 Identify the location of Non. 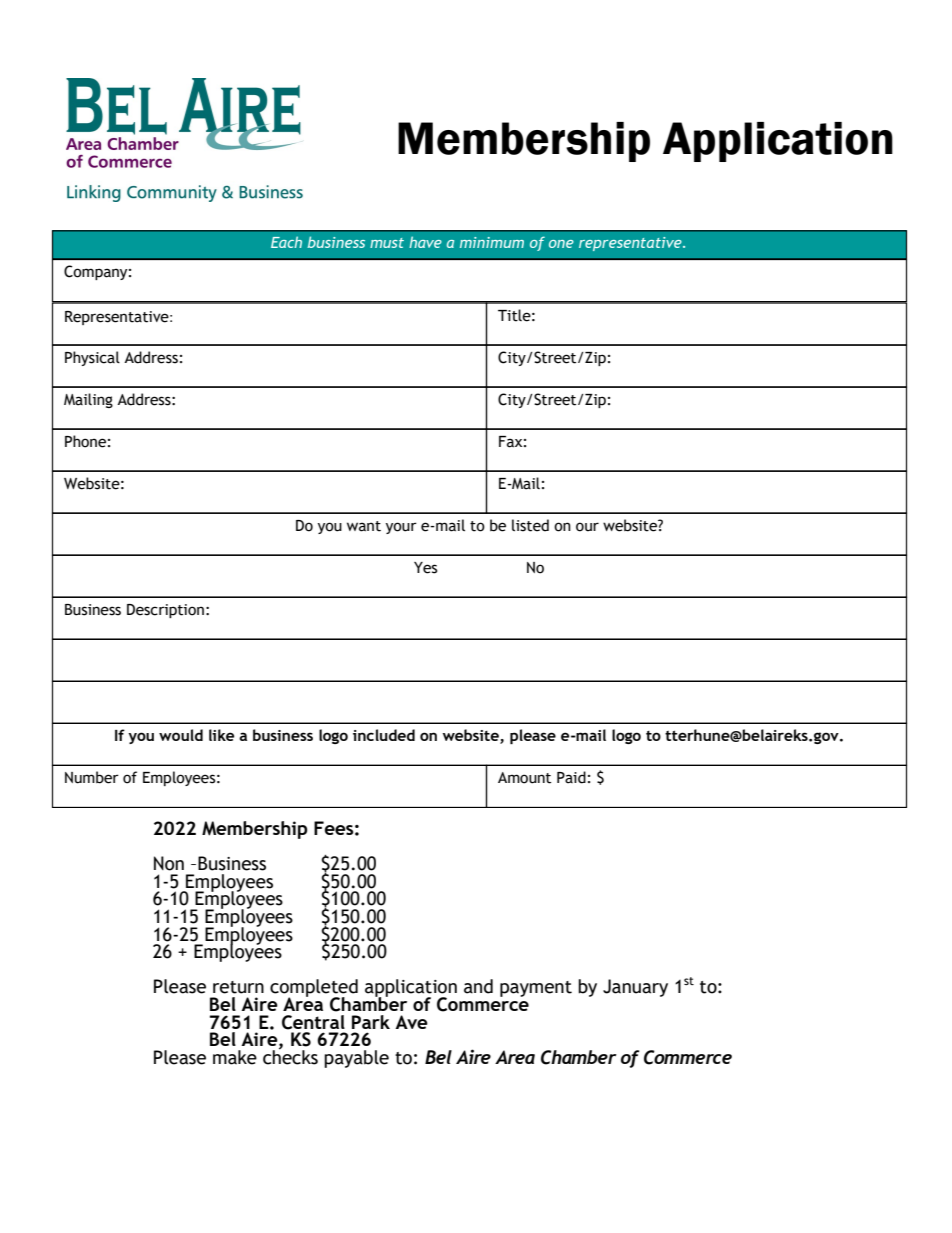
(169, 863).
